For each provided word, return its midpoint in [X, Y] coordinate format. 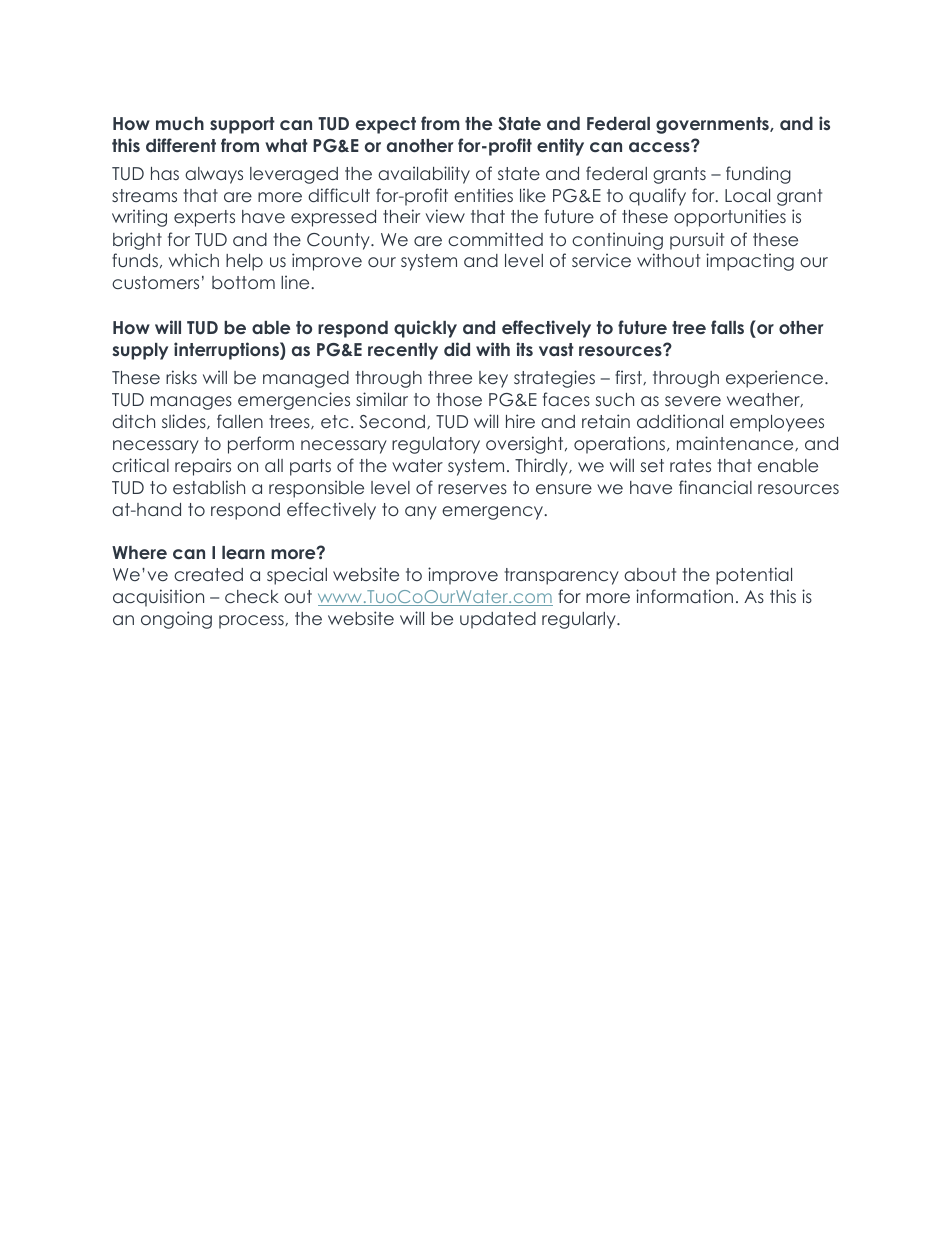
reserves [472, 489]
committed [495, 239]
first [629, 377]
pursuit [697, 241]
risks [181, 377]
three [450, 377]
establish [209, 487]
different [181, 145]
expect [386, 125]
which [194, 260]
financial [715, 487]
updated [498, 620]
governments [713, 125]
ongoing [176, 620]
